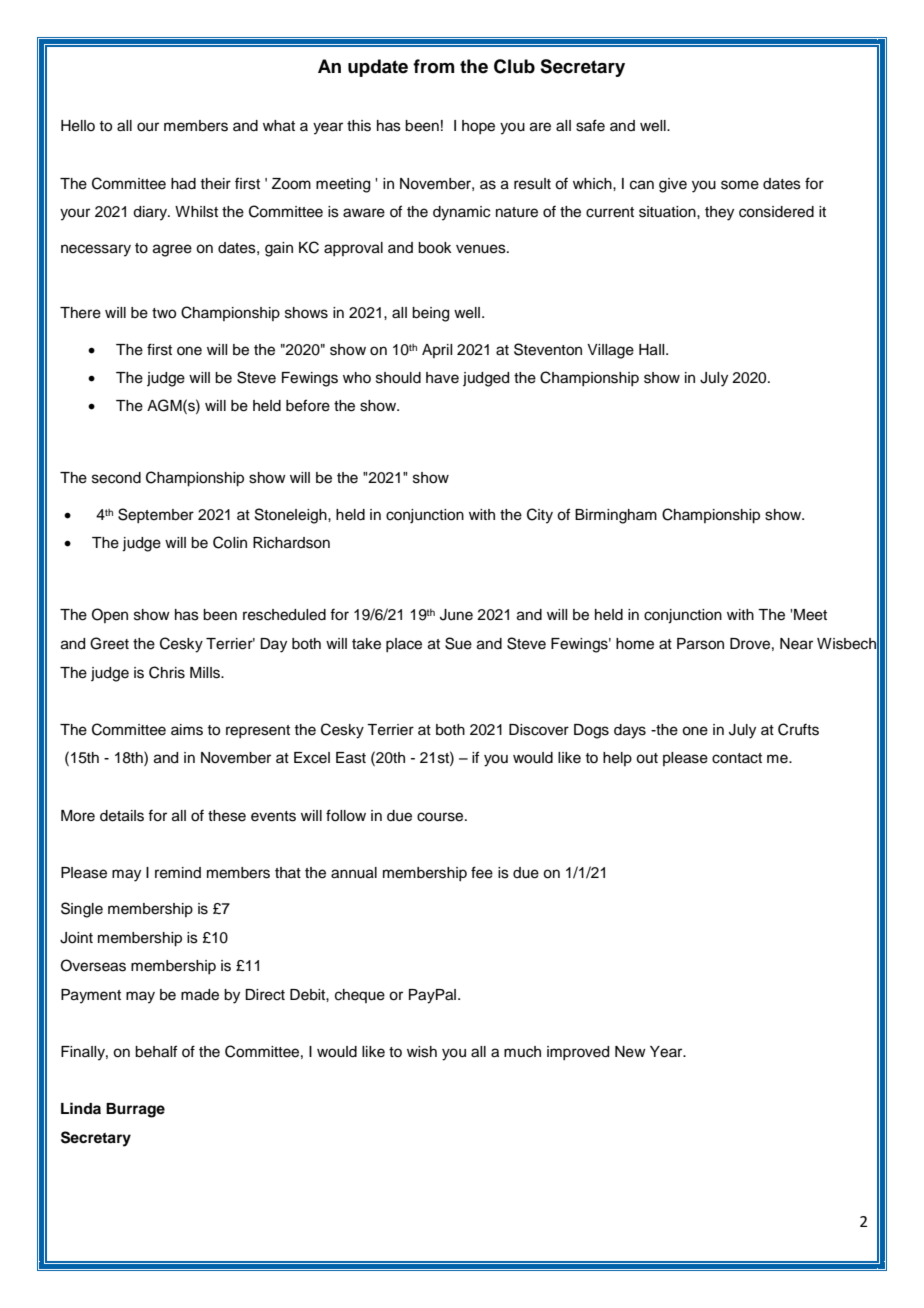 This page has height=1308, width=924. Describe the element at coordinates (422, 1052) in the page. I see `wish` at that location.
